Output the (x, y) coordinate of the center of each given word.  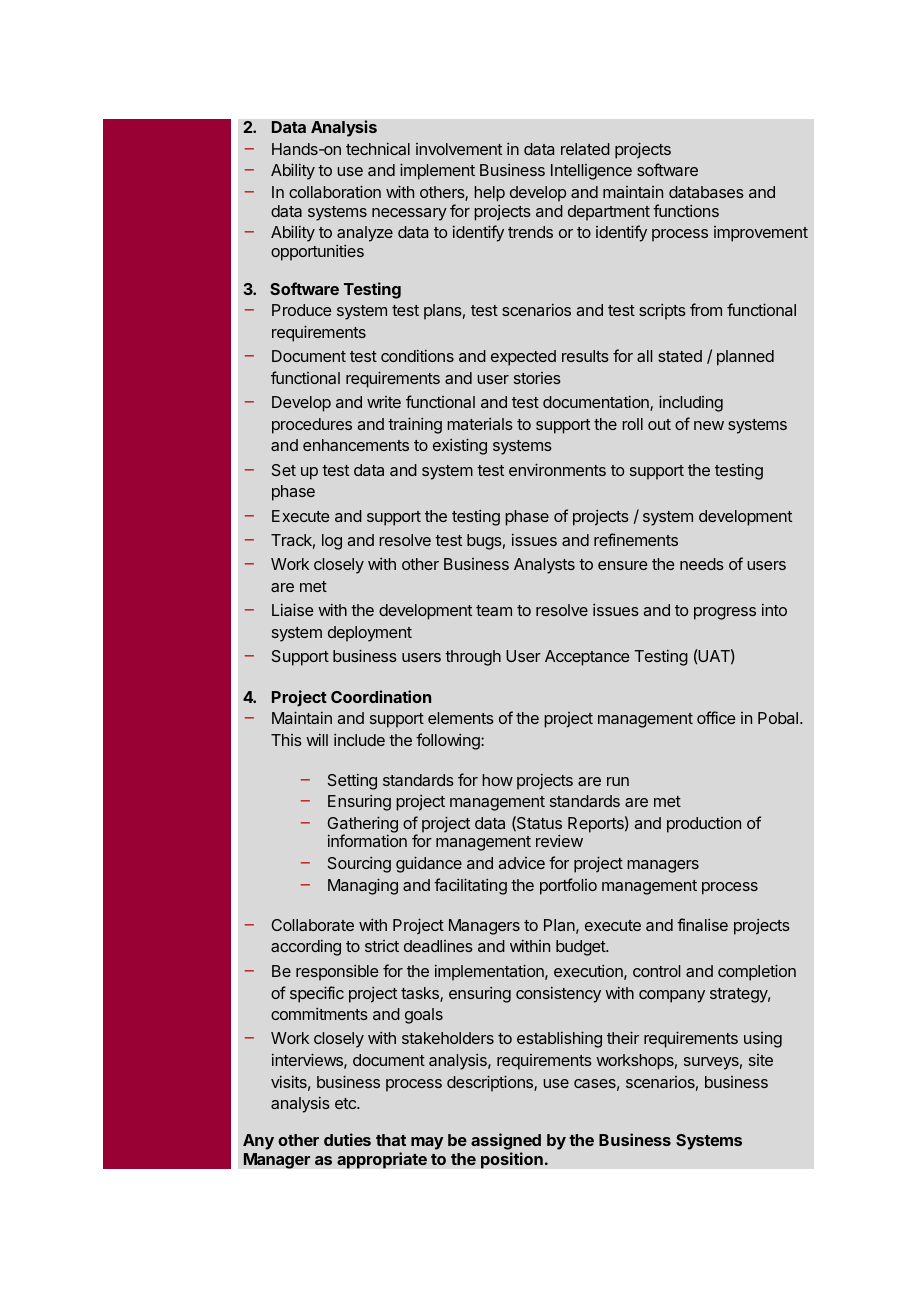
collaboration (335, 191)
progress (725, 613)
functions (686, 210)
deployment (370, 634)
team (494, 610)
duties (347, 1139)
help (489, 194)
